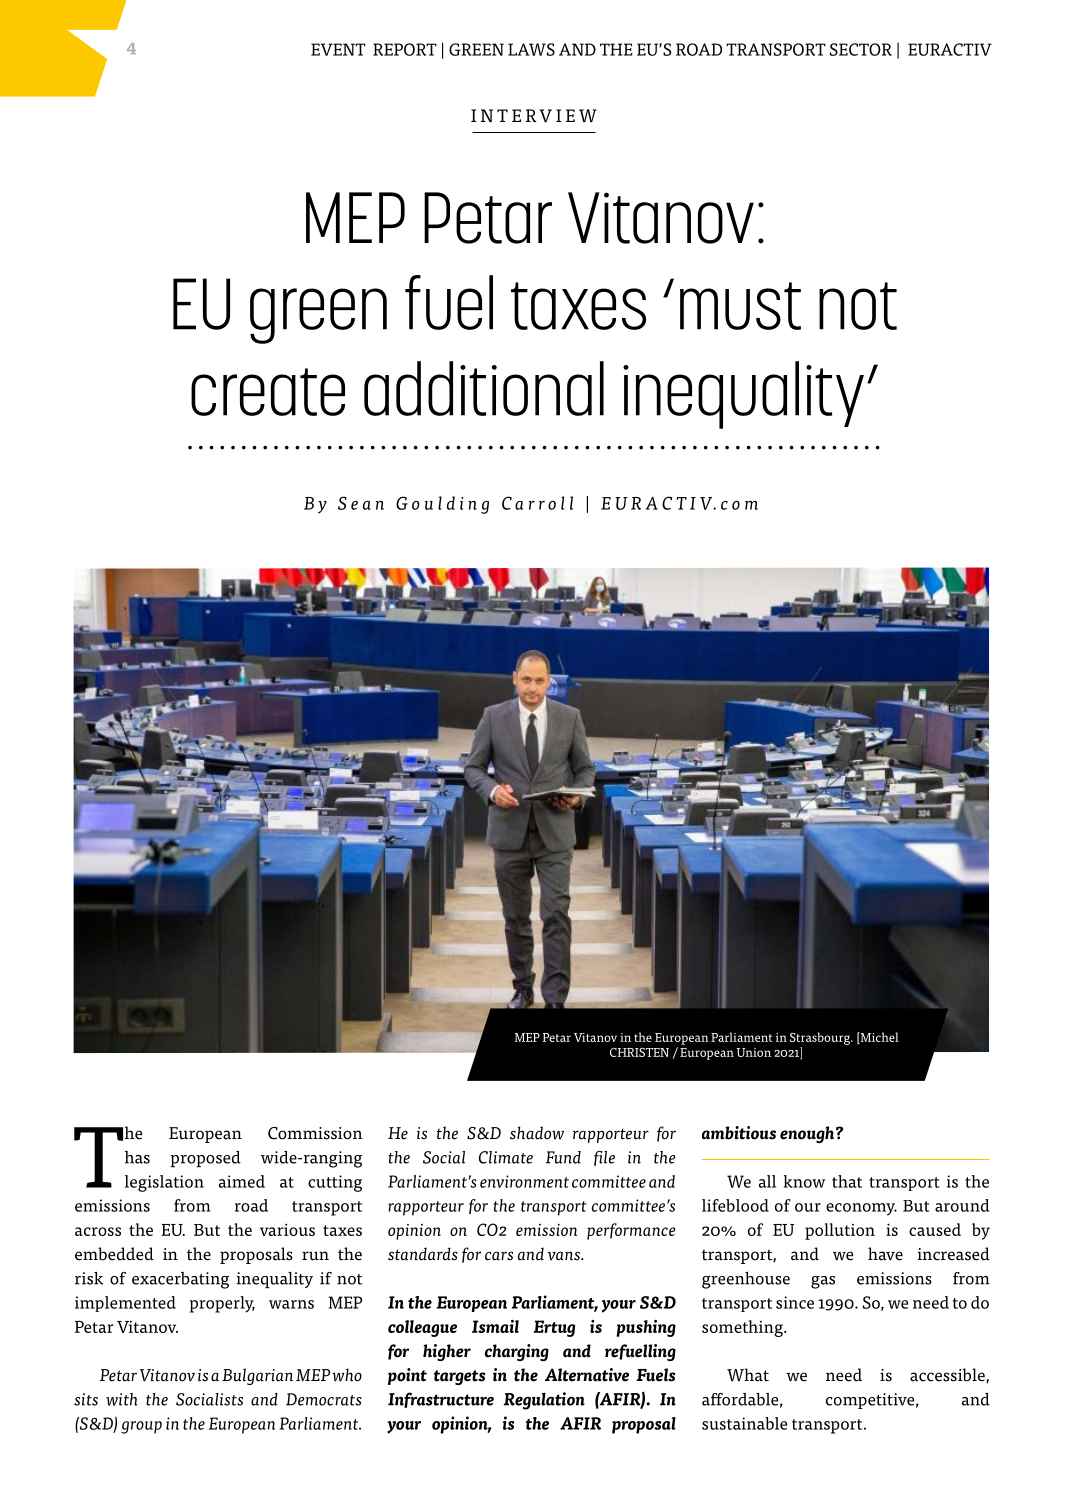 The image size is (1068, 1510). I want to click on accessible, so click(948, 1375).
